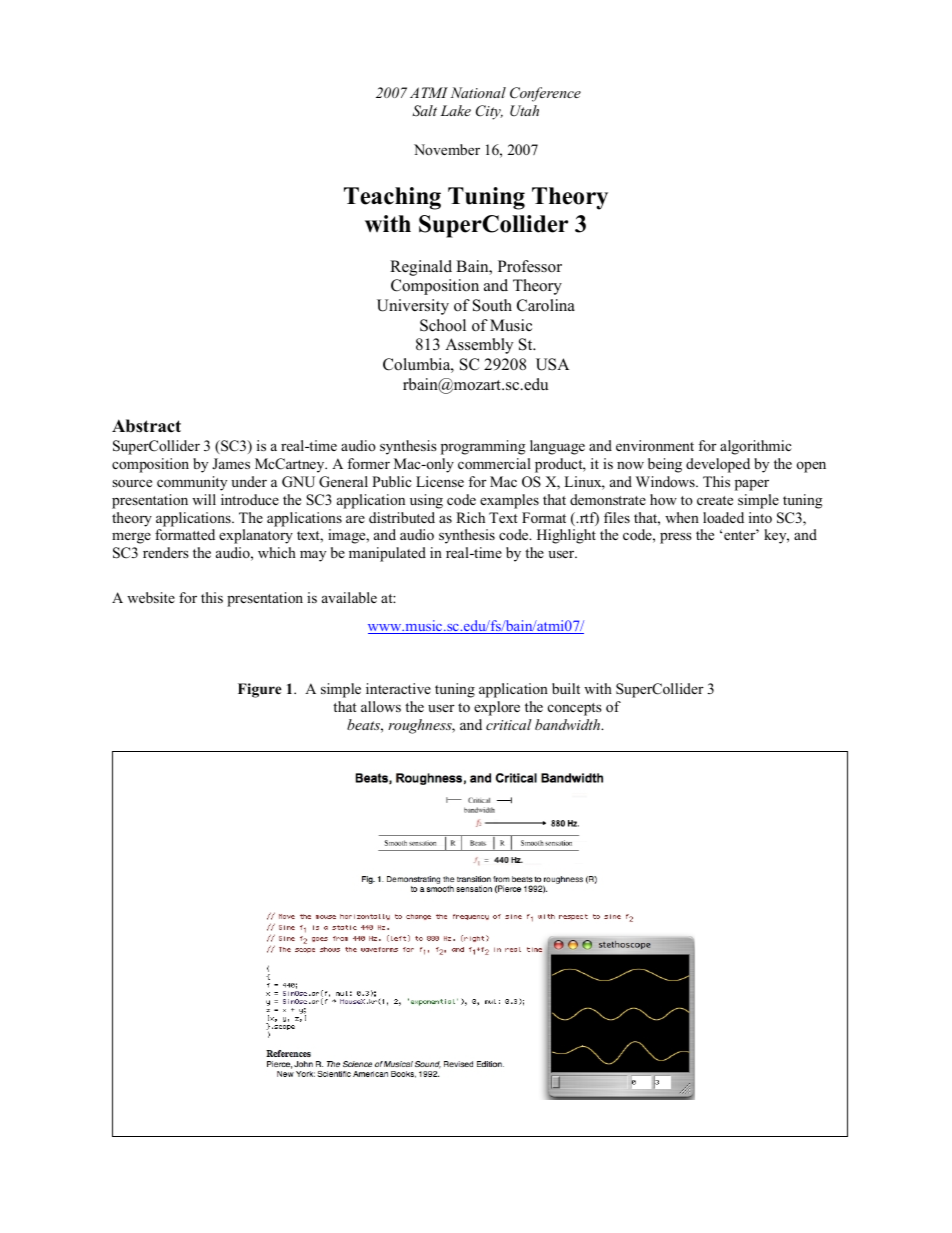  I want to click on explore, so click(497, 708).
